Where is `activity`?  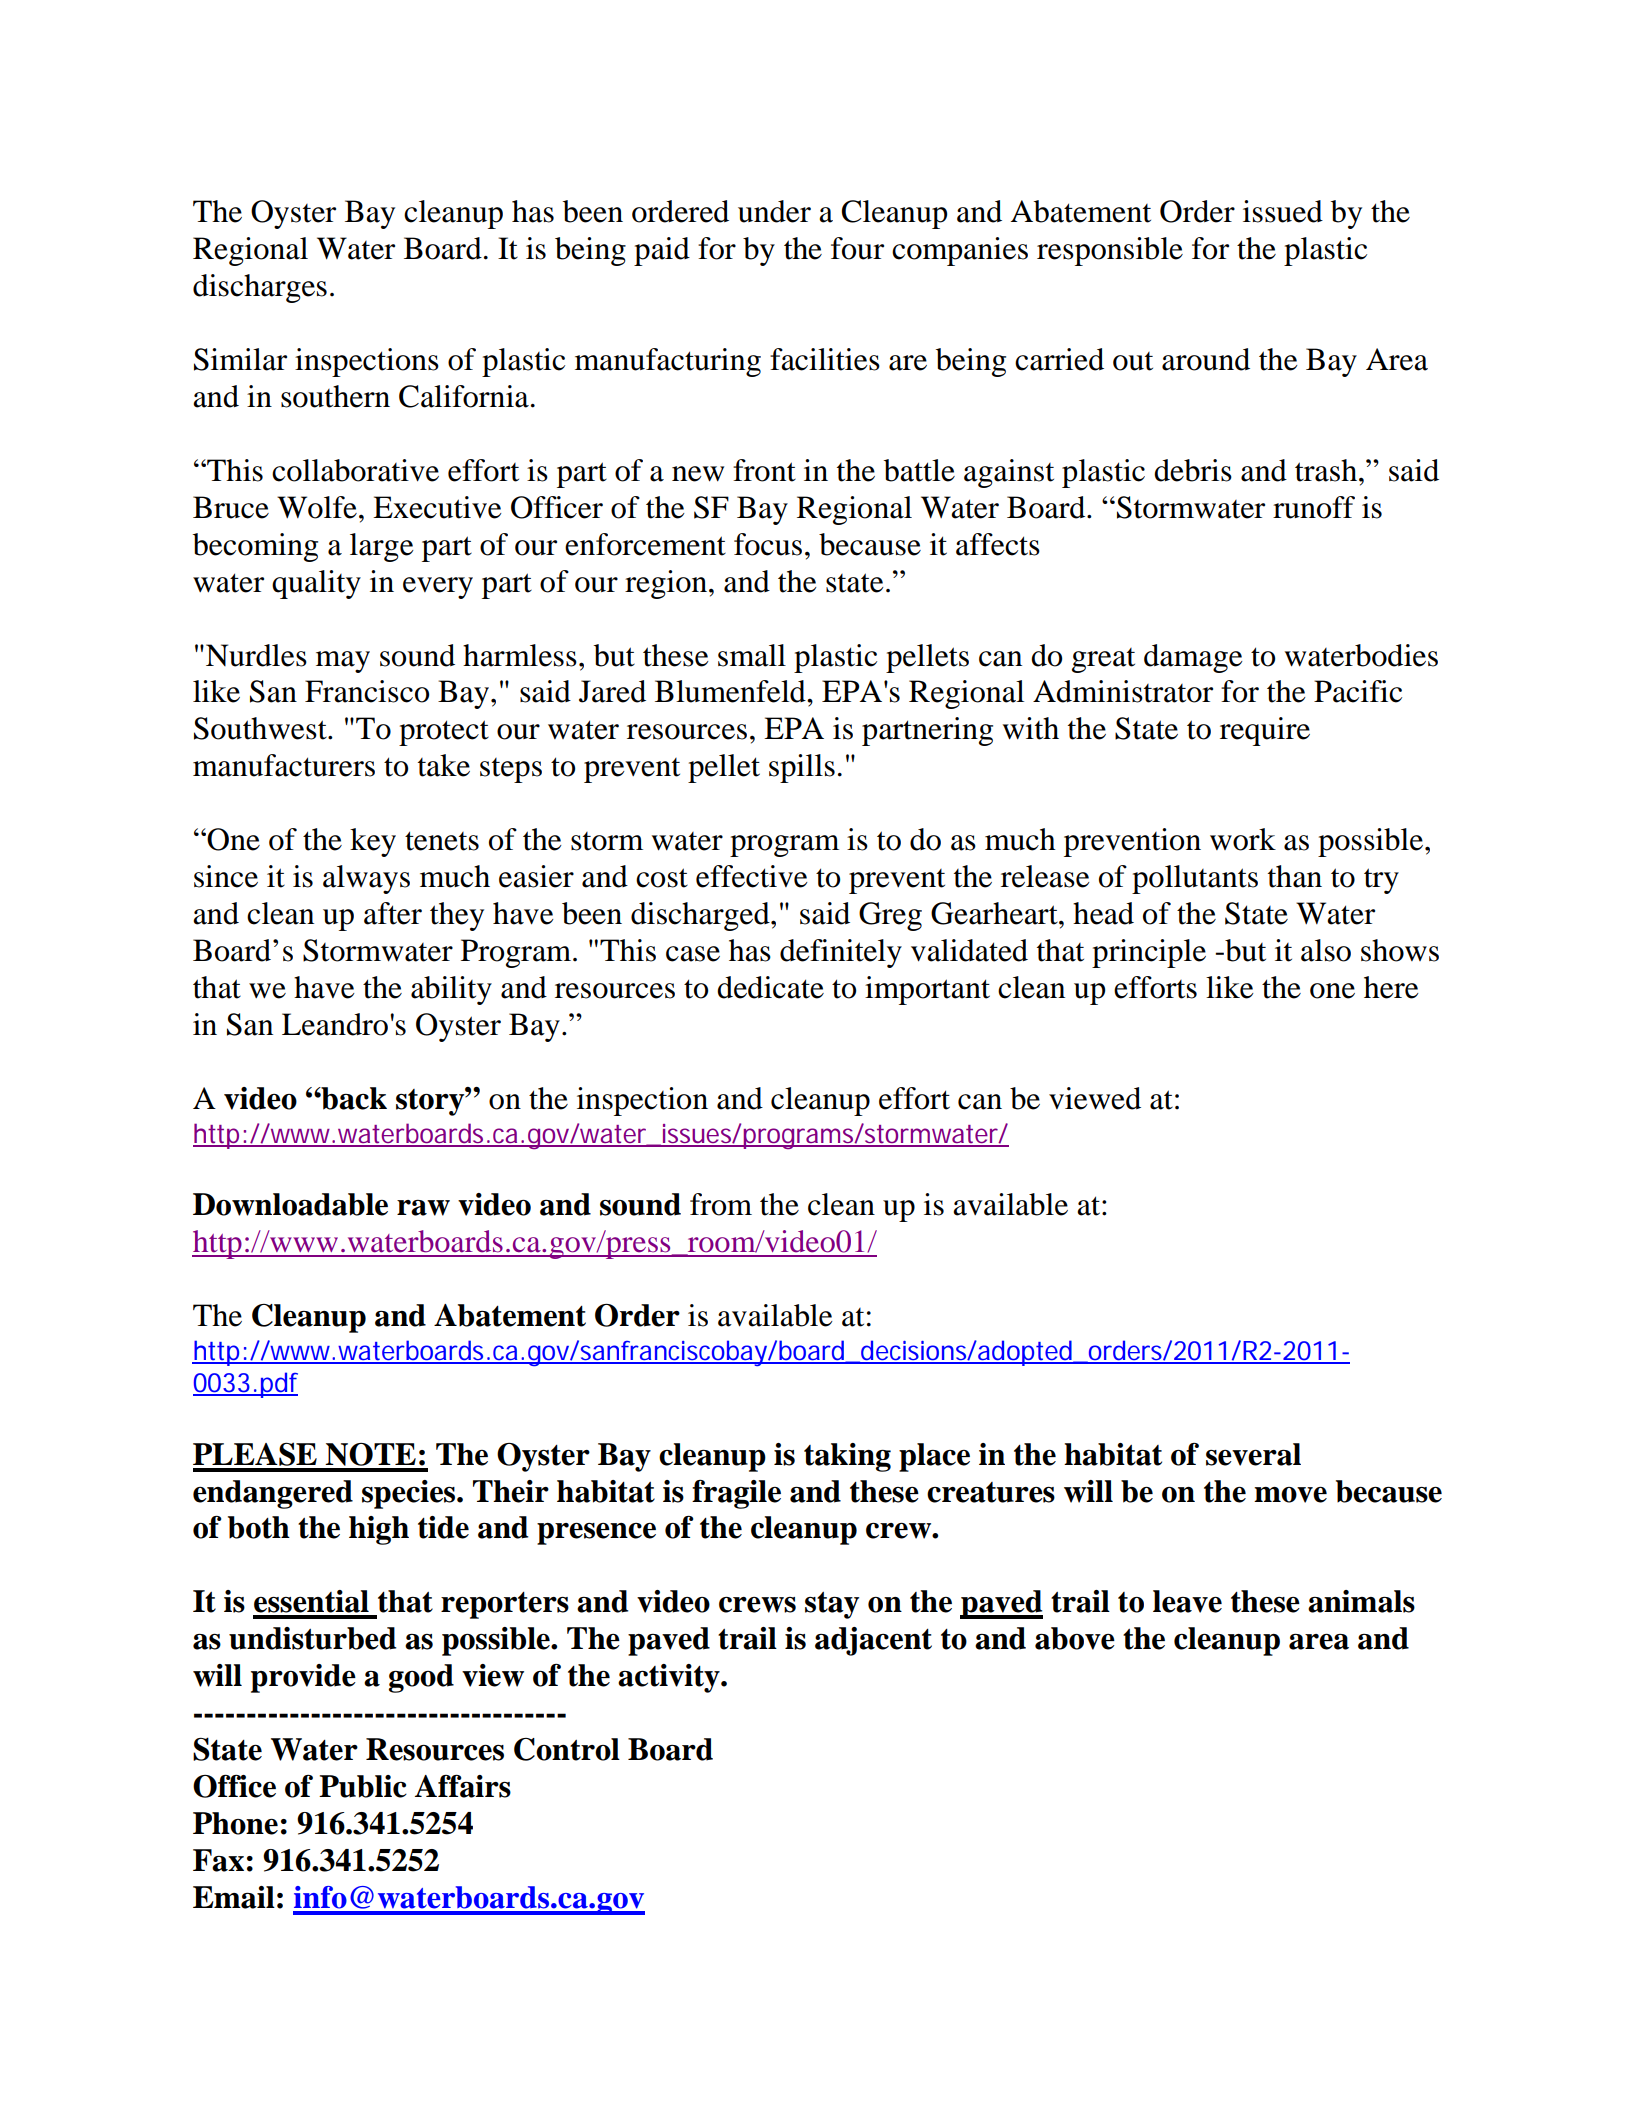 activity is located at coordinates (670, 1678).
